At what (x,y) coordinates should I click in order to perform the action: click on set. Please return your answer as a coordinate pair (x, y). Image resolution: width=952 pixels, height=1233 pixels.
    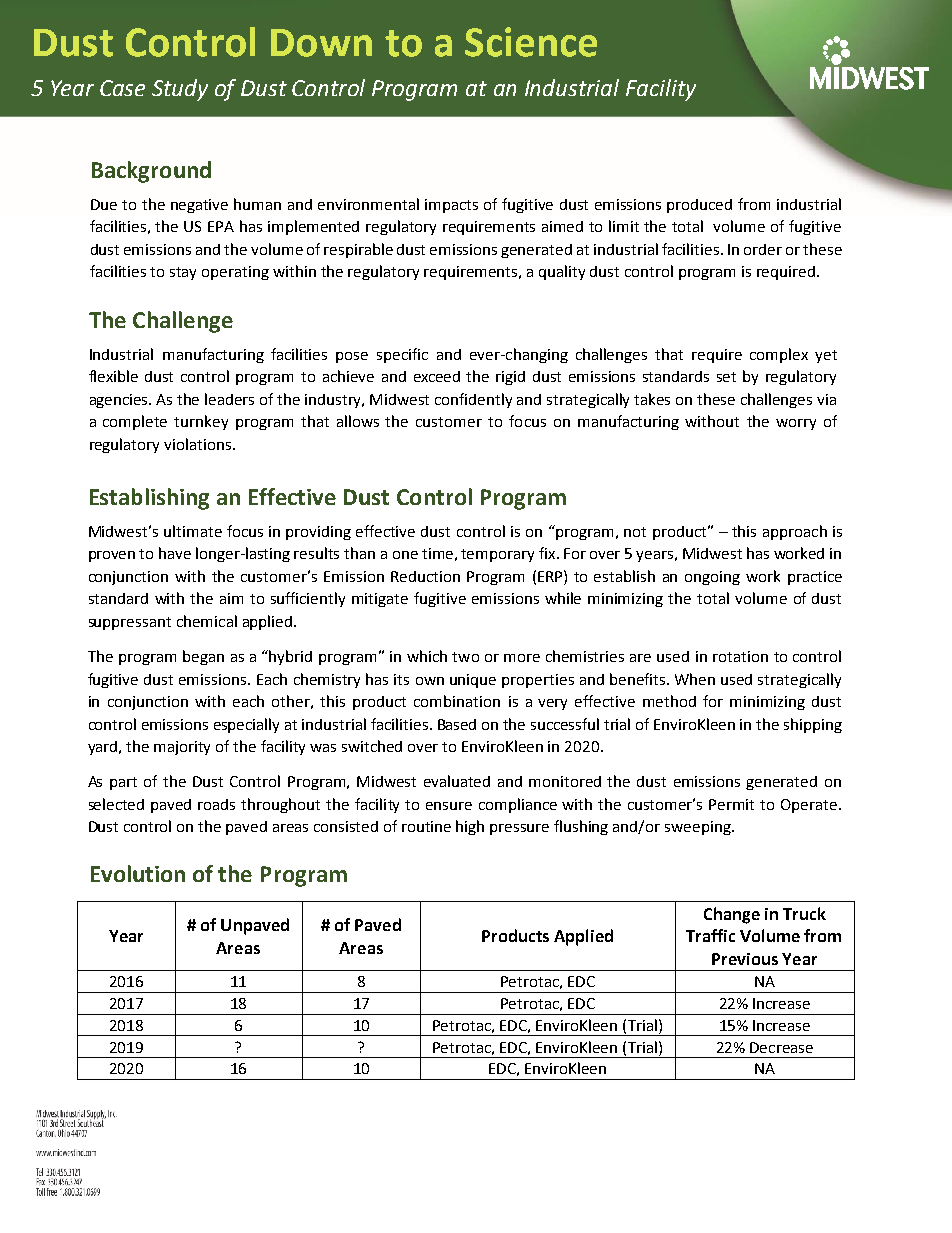
    Looking at the image, I should click on (726, 377).
